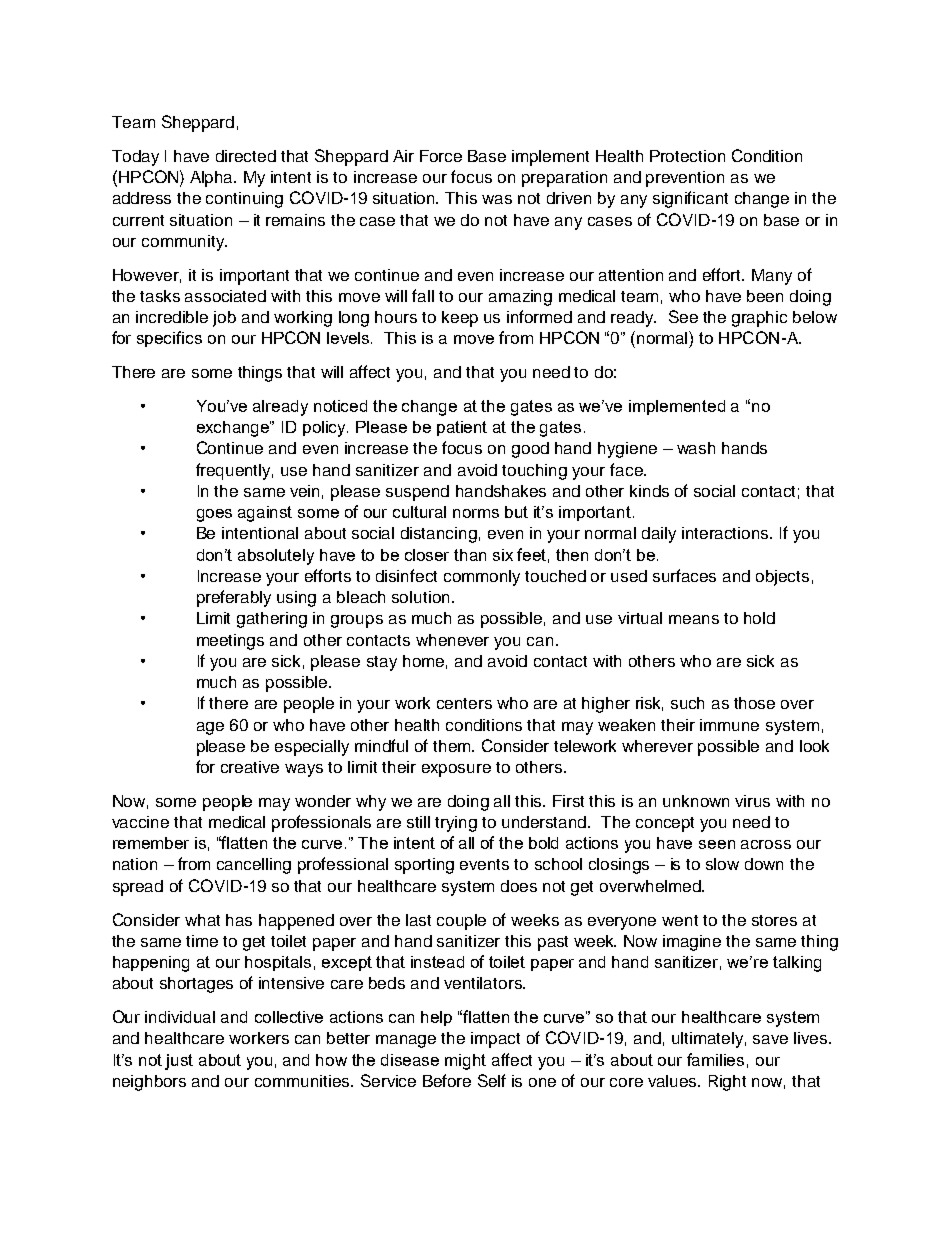 Image resolution: width=952 pixels, height=1233 pixels. I want to click on Alpha, so click(213, 179).
